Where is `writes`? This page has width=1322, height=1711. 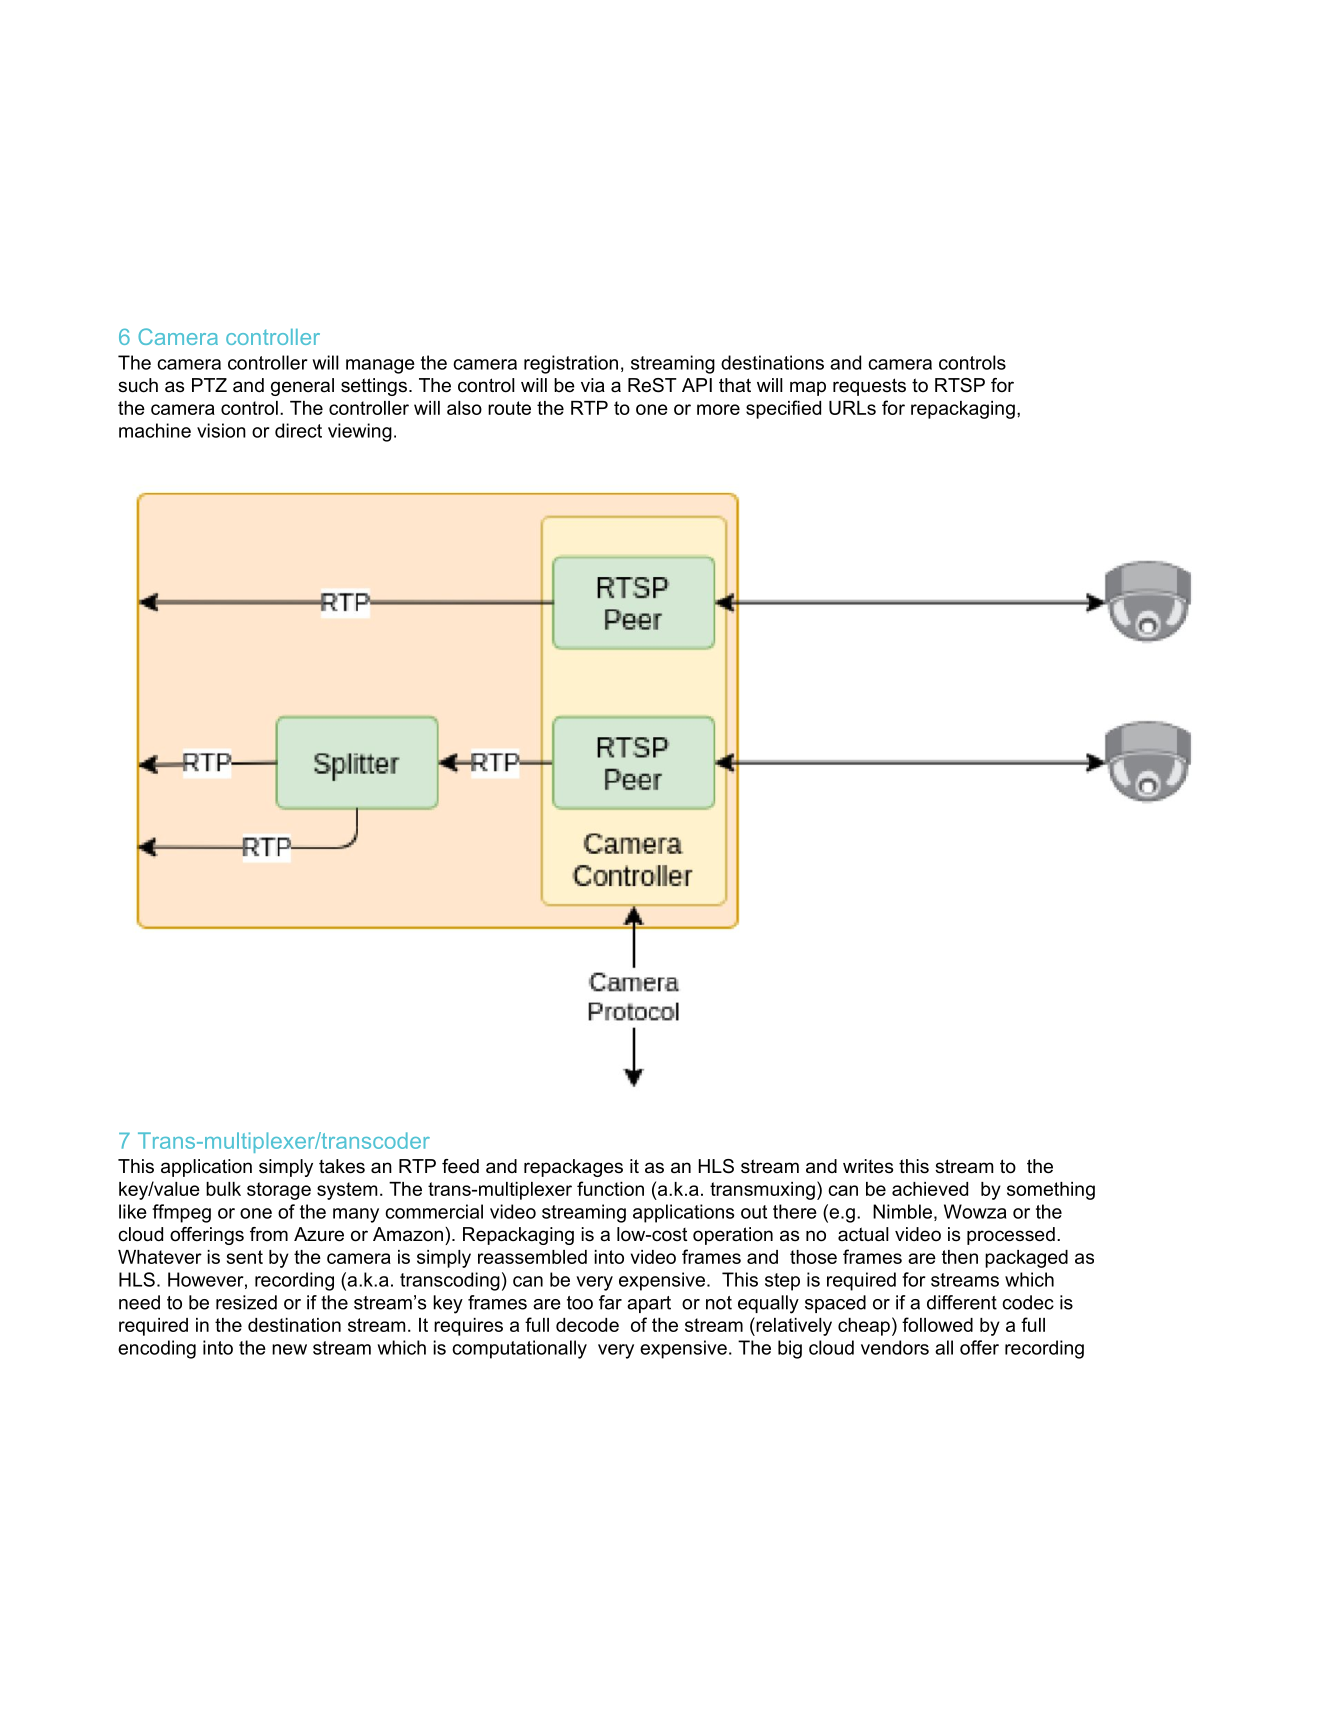 writes is located at coordinates (868, 1166).
